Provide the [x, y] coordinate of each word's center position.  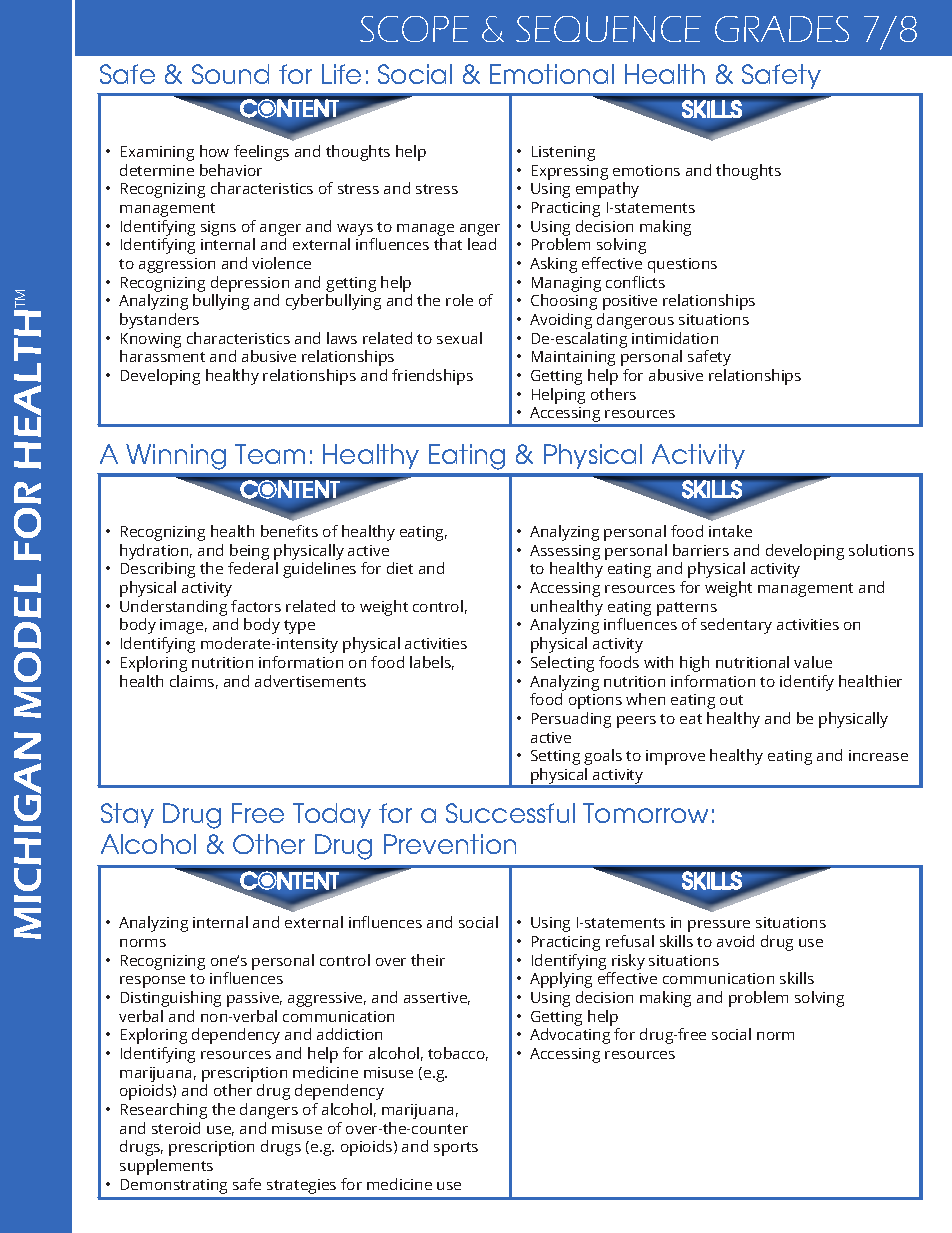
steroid [176, 1128]
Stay [127, 815]
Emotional [552, 74]
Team [270, 454]
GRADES [782, 29]
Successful [510, 813]
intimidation [675, 338]
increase [878, 755]
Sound [230, 74]
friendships [432, 377]
